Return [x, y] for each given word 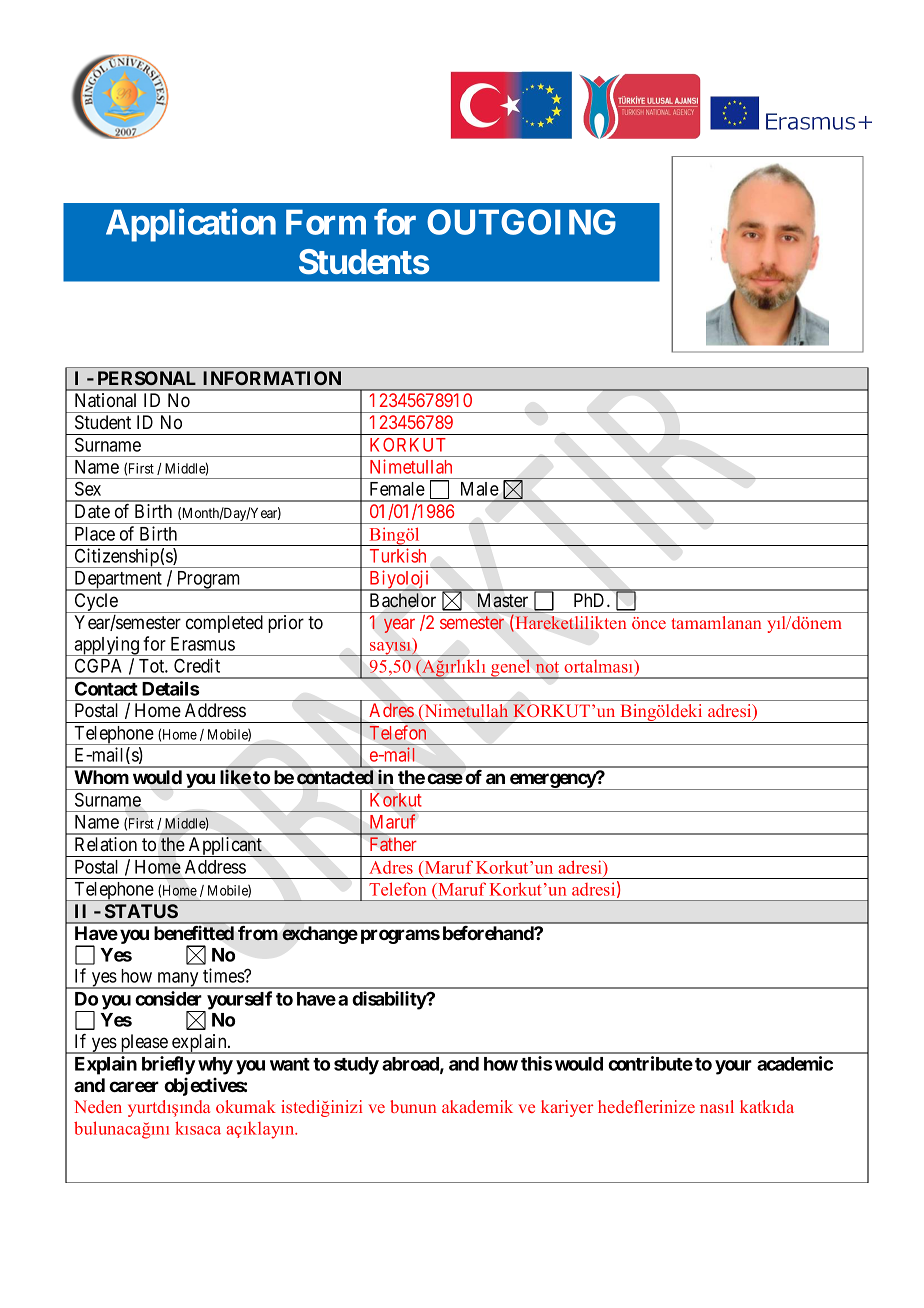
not [547, 667]
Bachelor [403, 600]
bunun [413, 1106]
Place [95, 534]
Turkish [398, 555]
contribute [650, 1063]
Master [503, 600]
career [134, 1086]
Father [393, 844]
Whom [101, 777]
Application [191, 225]
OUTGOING [521, 222]
